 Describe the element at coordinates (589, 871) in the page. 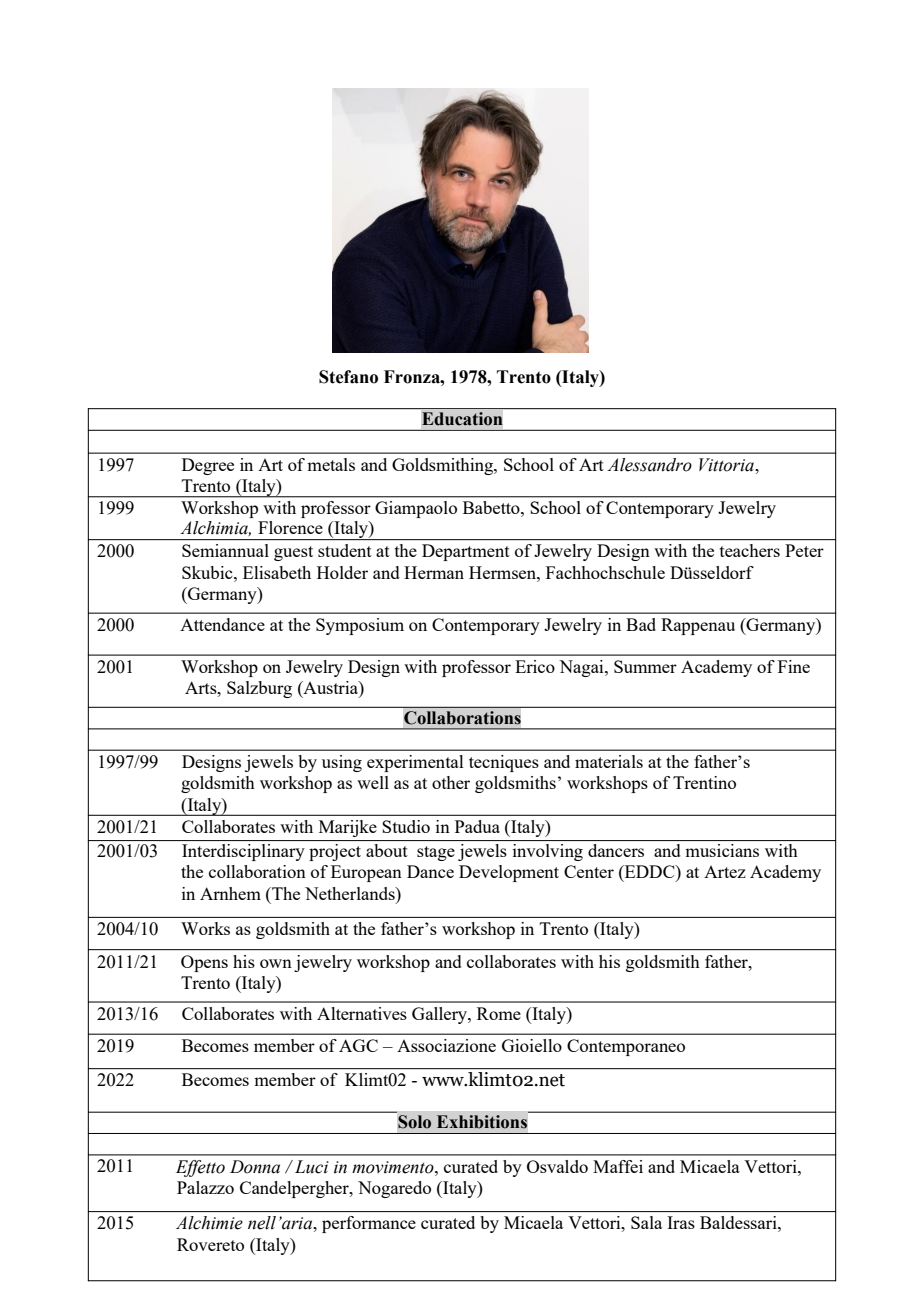

I see `Center` at that location.
